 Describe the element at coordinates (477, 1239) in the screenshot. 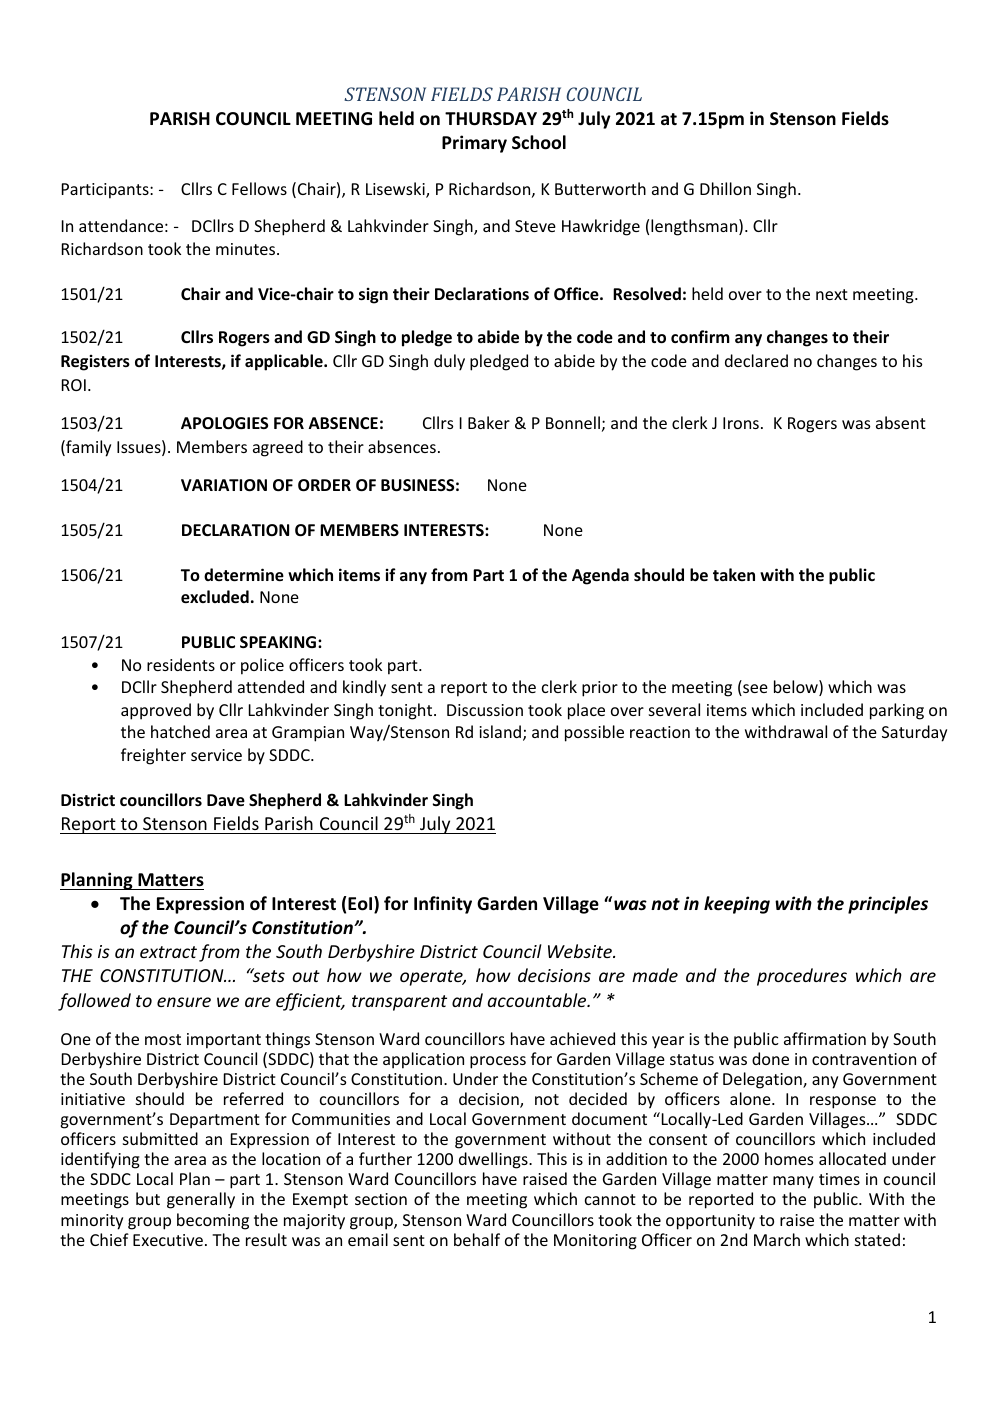

I see `behalf` at that location.
